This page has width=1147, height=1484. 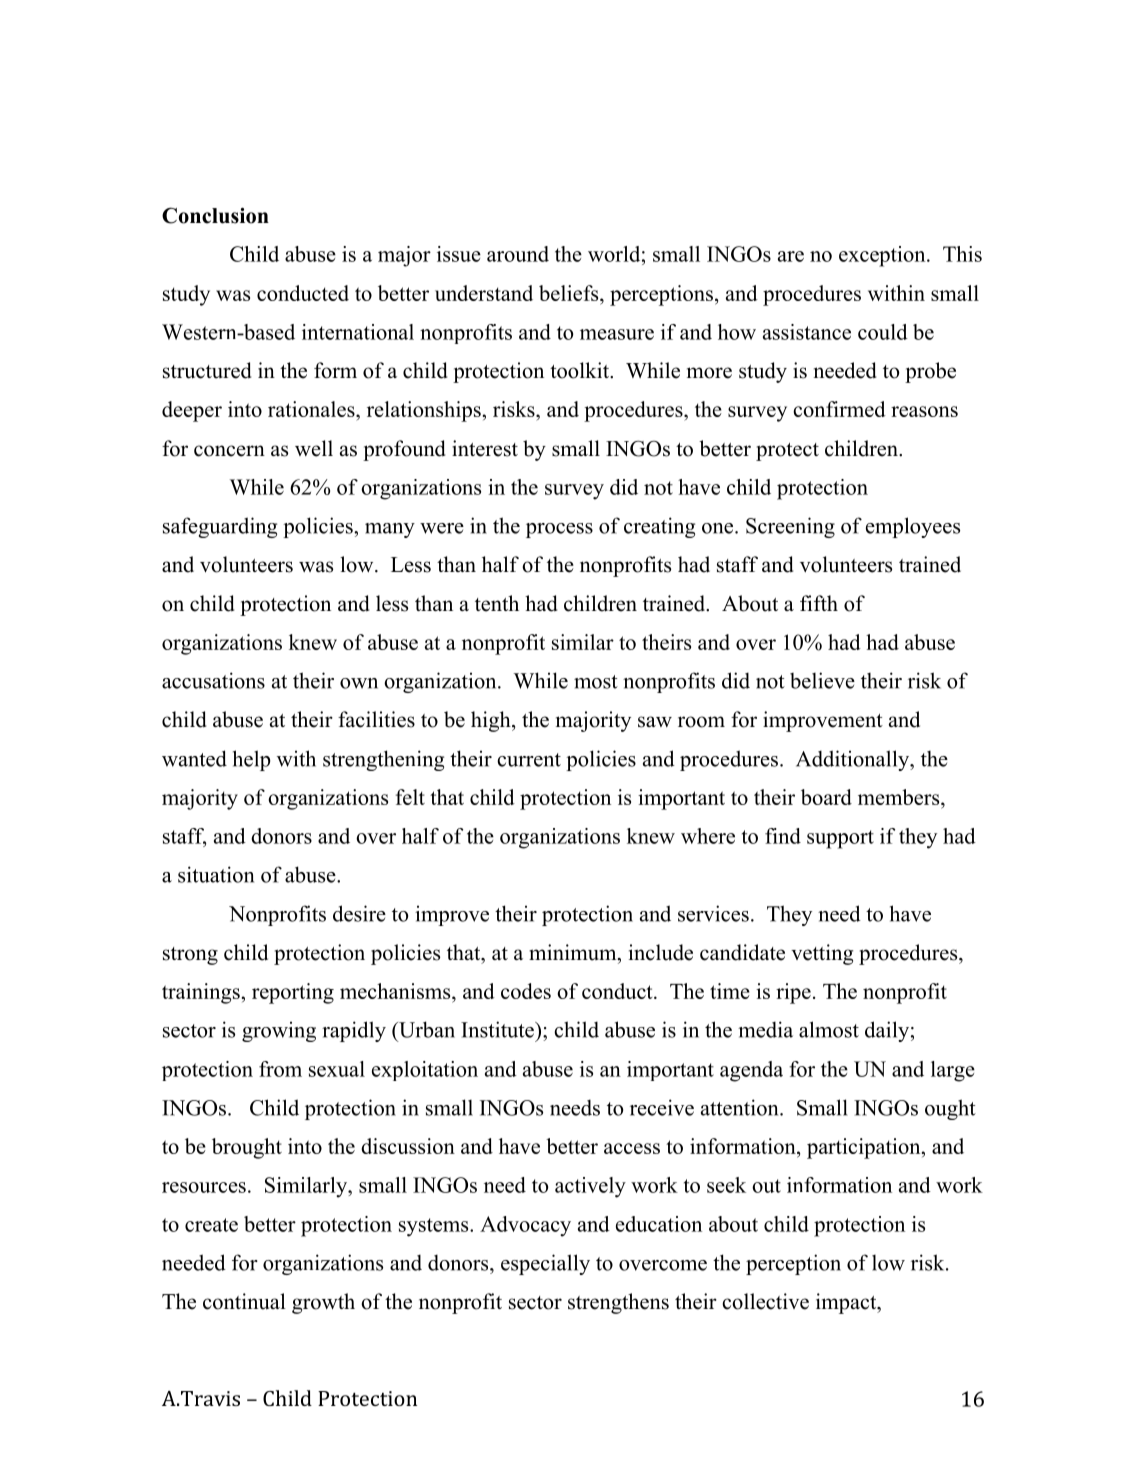 What do you see at coordinates (244, 1301) in the page?
I see `continual` at bounding box center [244, 1301].
